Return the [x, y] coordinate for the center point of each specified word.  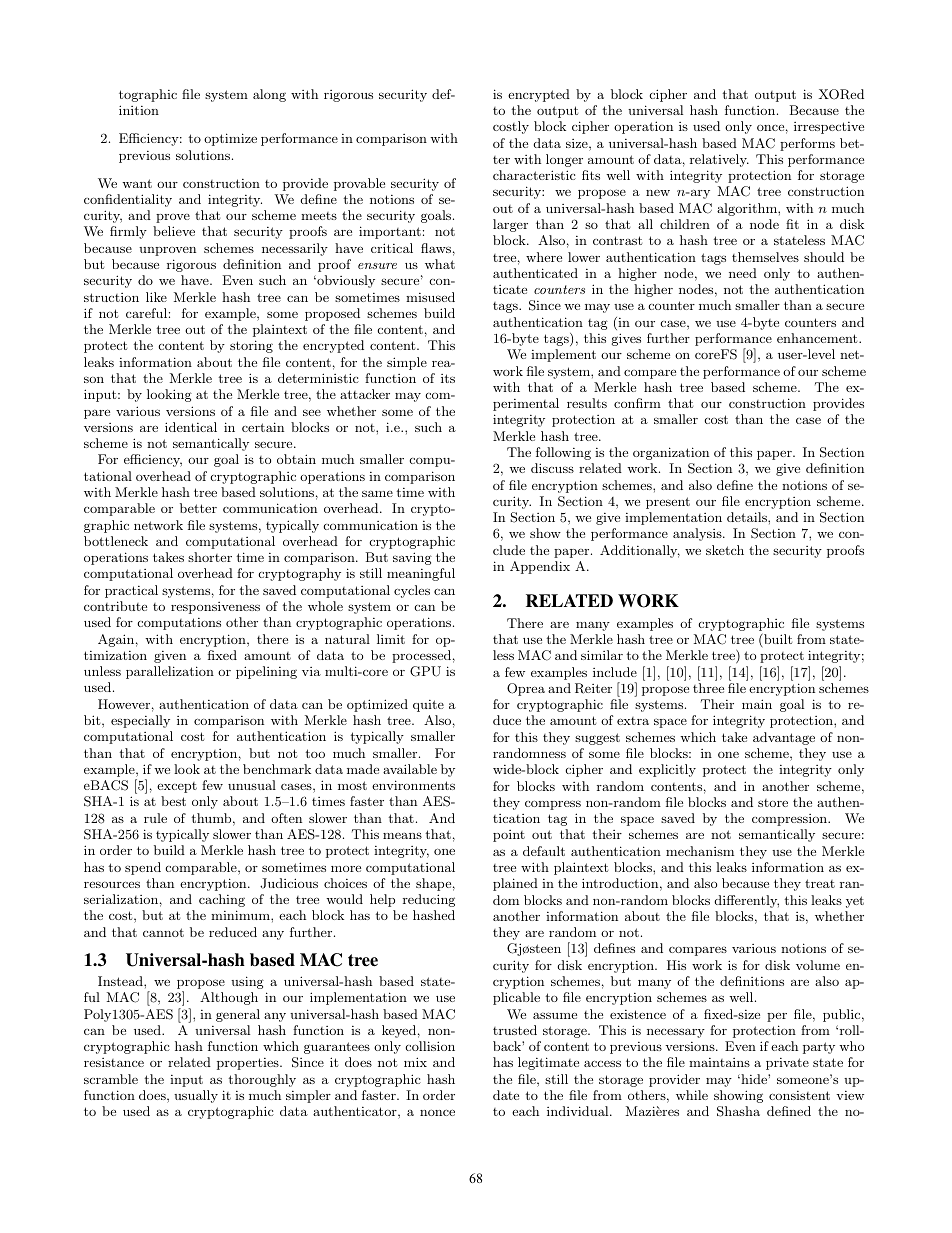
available [410, 769]
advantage [784, 738]
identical [191, 427]
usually [196, 1096]
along [269, 95]
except [177, 787]
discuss [552, 468]
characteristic [534, 175]
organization [671, 453]
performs [807, 144]
